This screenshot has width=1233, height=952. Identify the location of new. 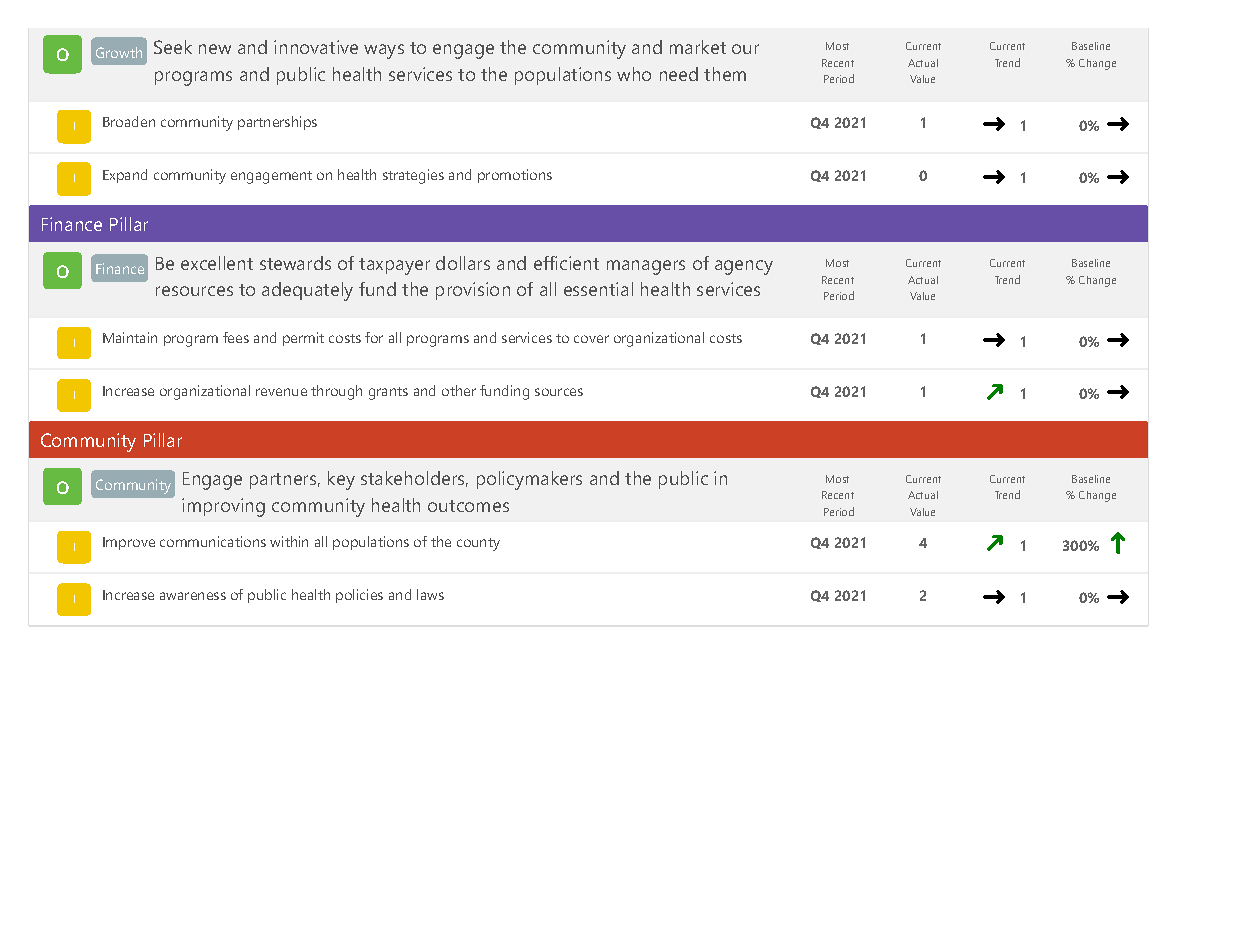
(215, 49).
